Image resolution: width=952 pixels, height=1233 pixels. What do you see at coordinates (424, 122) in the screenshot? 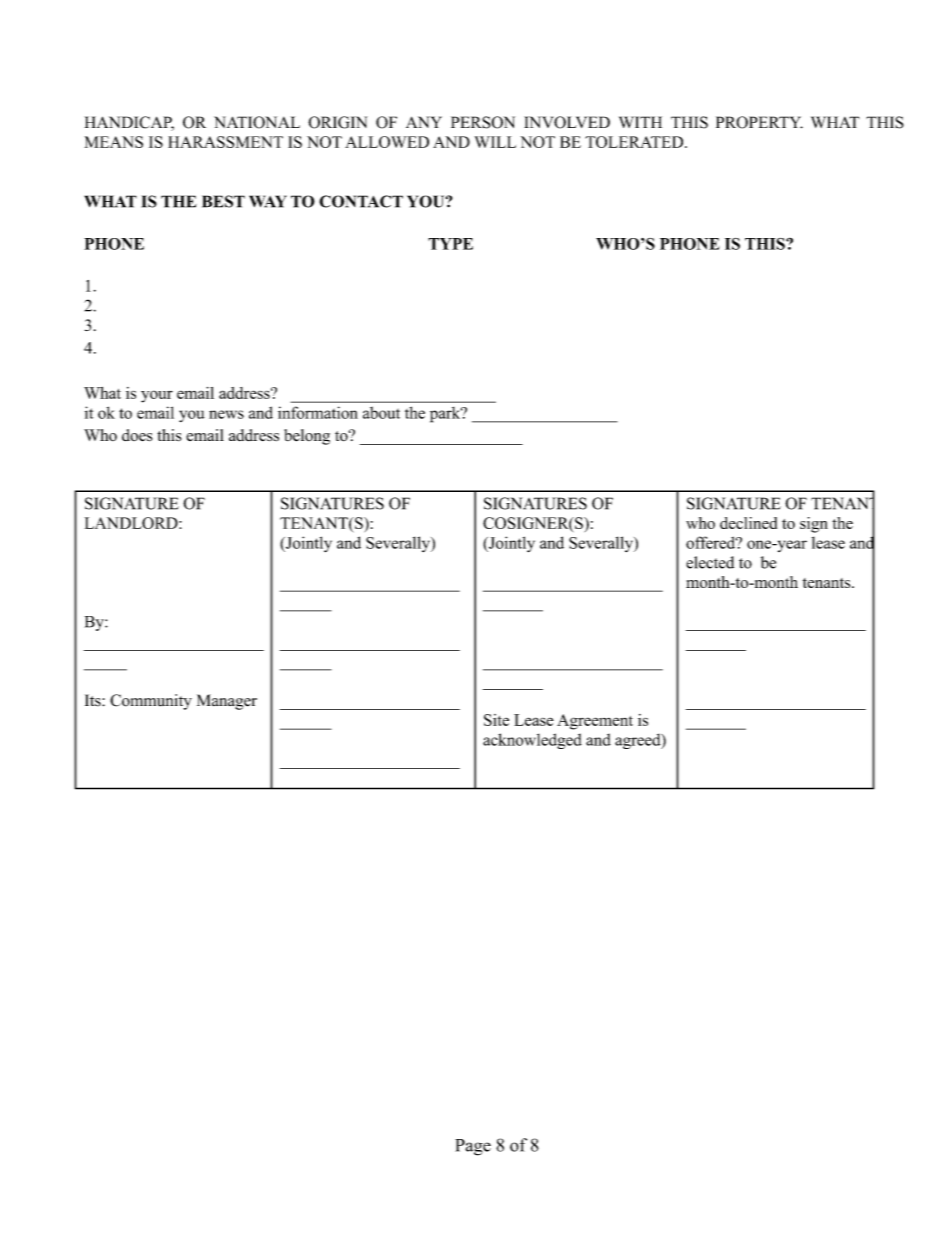
I see `ANY` at bounding box center [424, 122].
